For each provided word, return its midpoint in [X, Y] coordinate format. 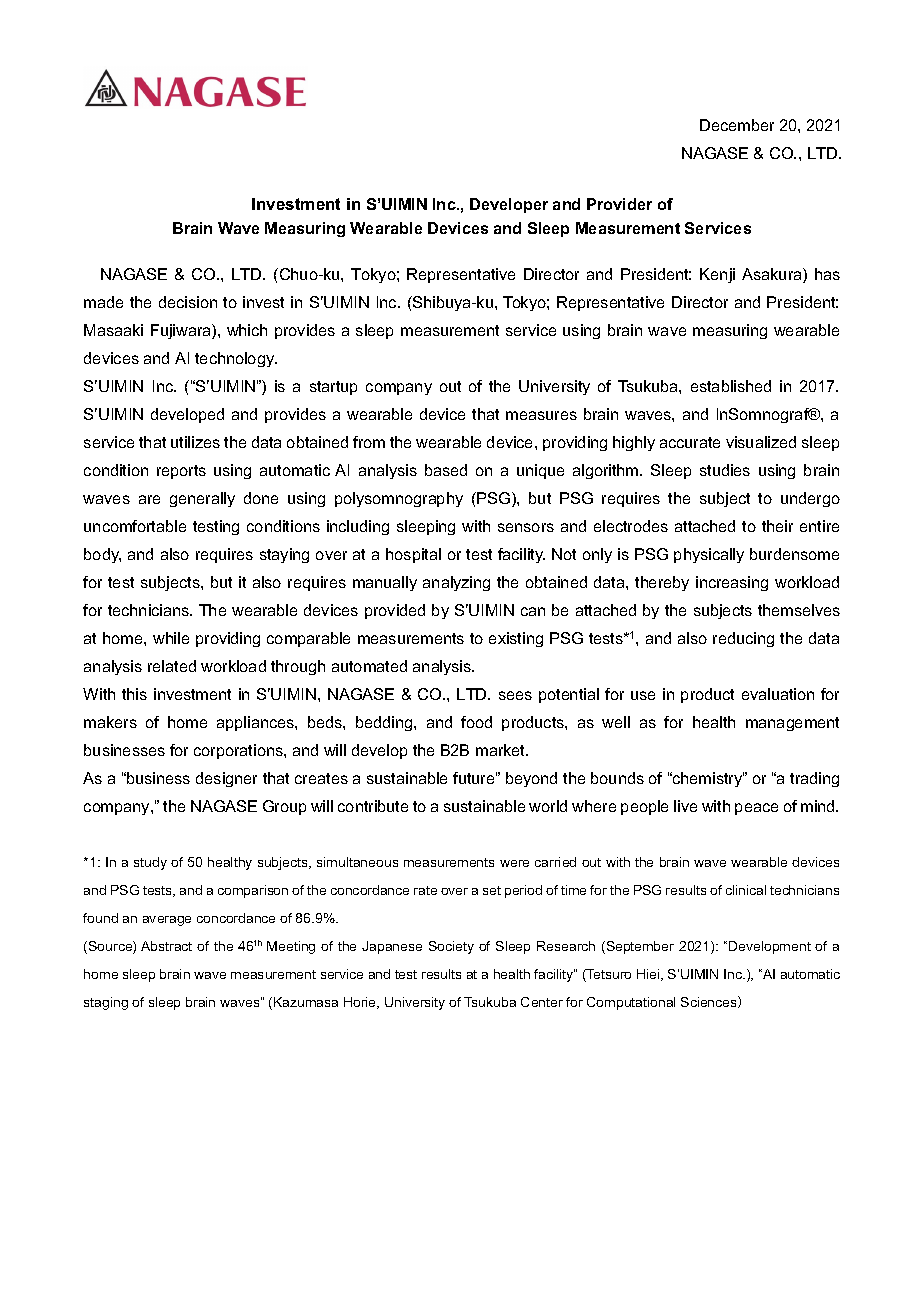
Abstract [166, 946]
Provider [619, 204]
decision [188, 302]
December [737, 125]
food [476, 722]
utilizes [195, 442]
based [446, 470]
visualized [761, 442]
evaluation [778, 694]
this [134, 694]
